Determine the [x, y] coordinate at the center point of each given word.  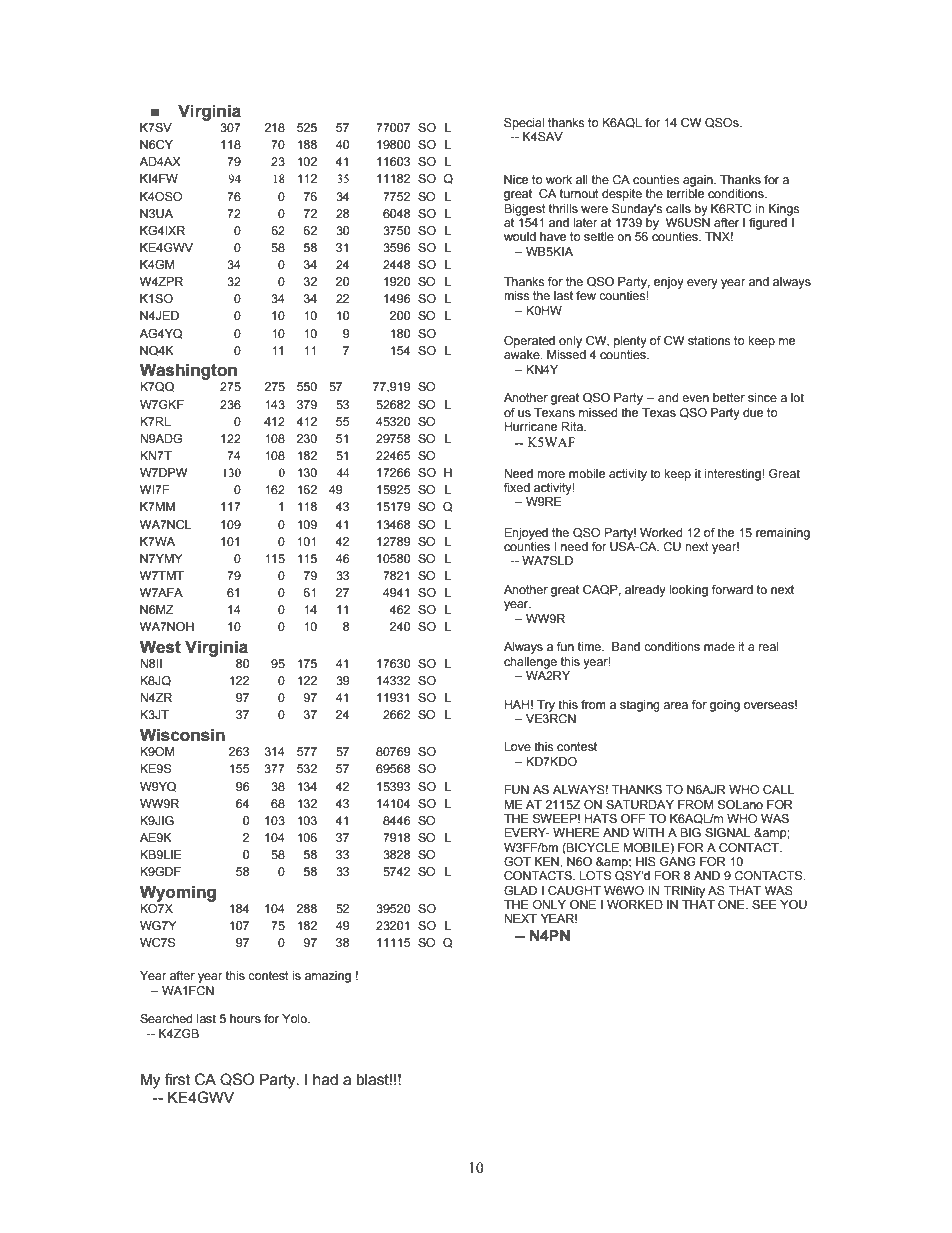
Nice [516, 179]
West [160, 647]
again [699, 181]
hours [245, 1018]
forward [732, 589]
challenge [530, 663]
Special [524, 124]
